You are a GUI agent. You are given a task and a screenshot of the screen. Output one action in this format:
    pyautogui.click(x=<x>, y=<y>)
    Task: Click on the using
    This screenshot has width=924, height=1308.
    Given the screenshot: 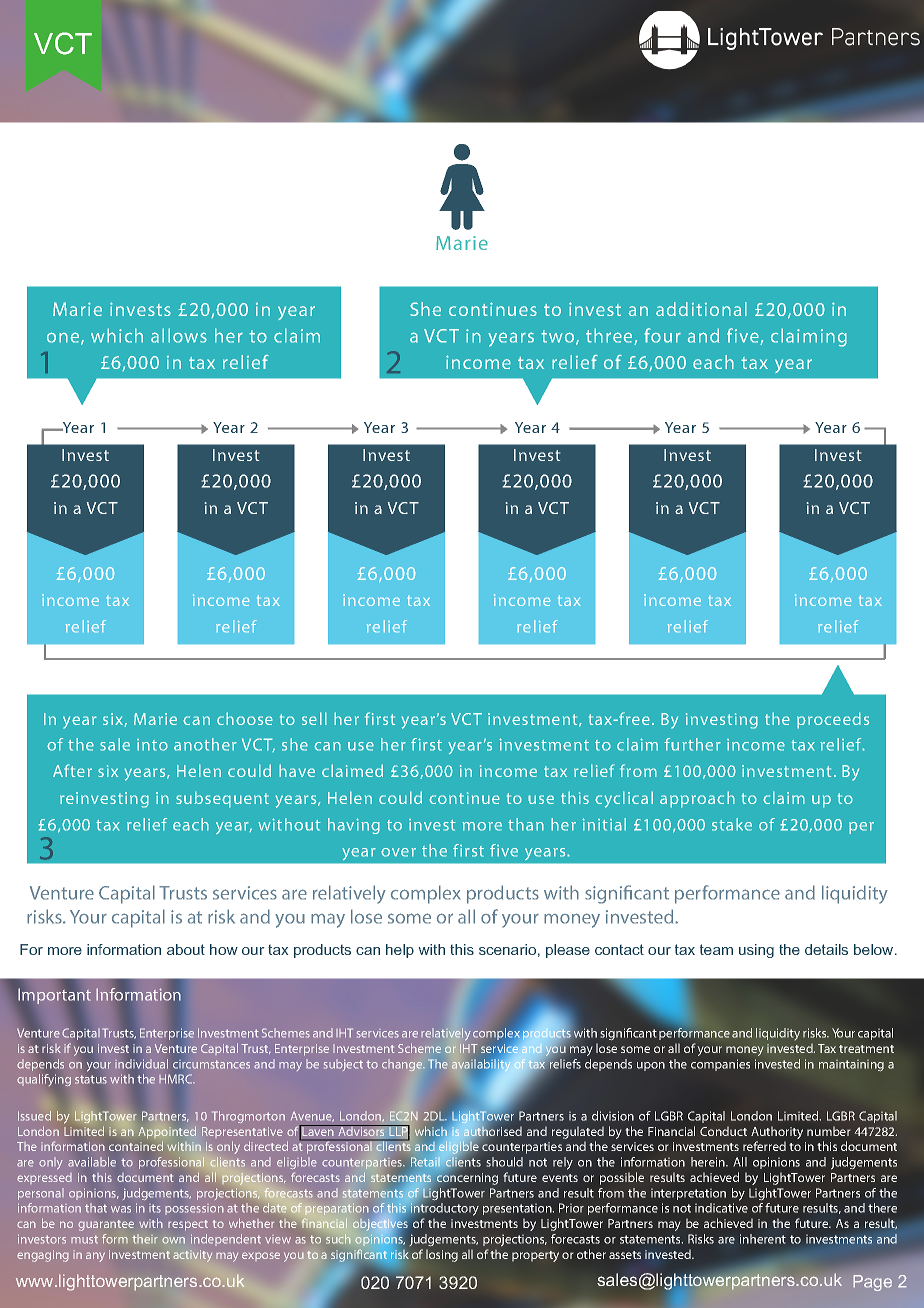 What is the action you would take?
    pyautogui.click(x=756, y=951)
